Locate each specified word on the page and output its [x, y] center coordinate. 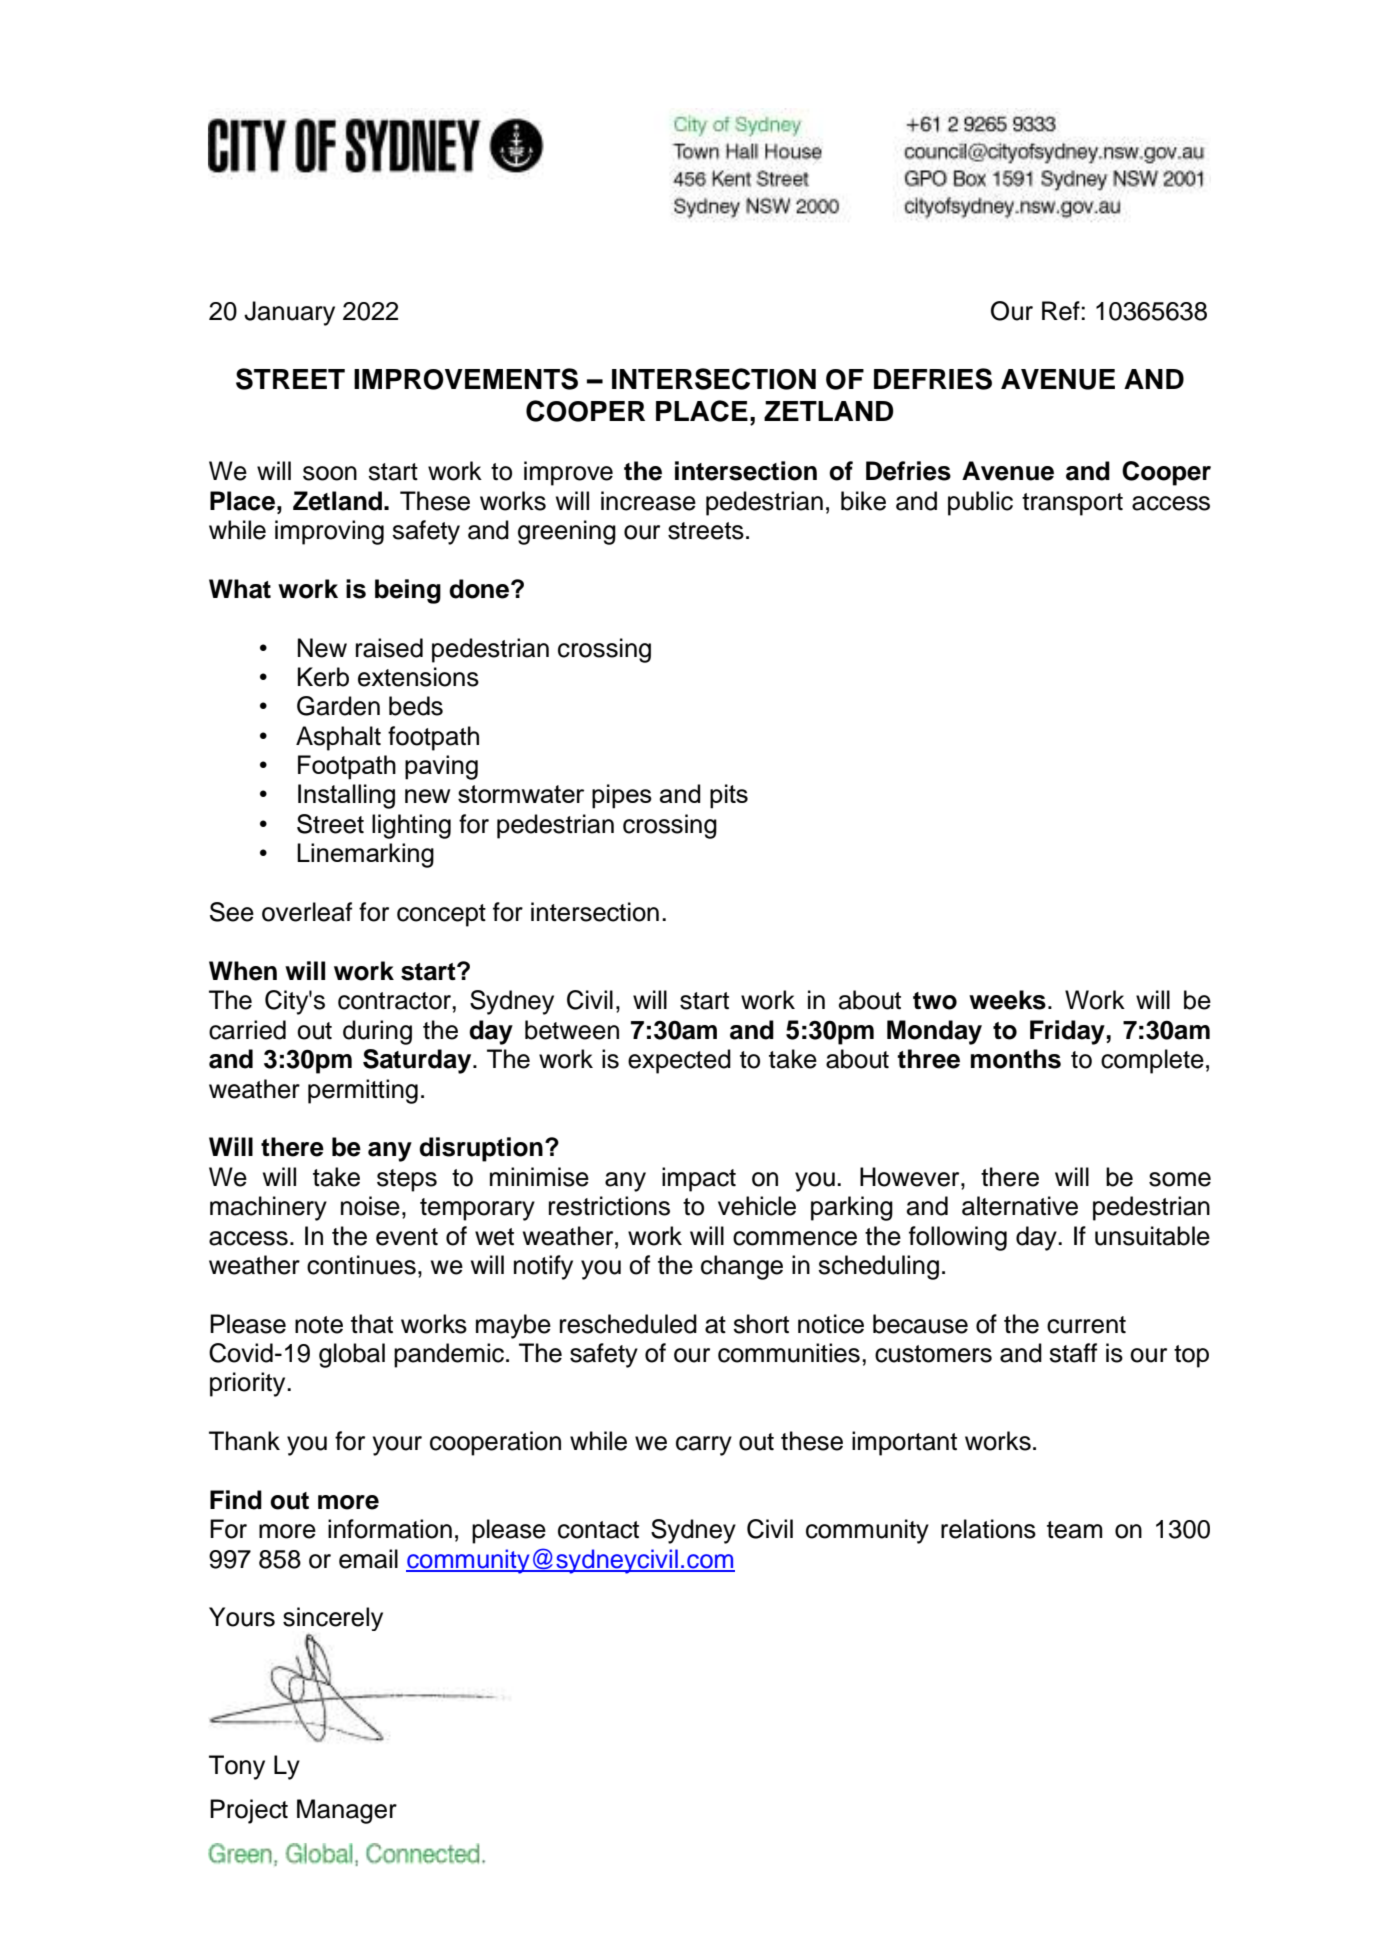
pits [729, 796]
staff [1073, 1353]
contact [598, 1530]
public [980, 503]
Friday [1067, 1032]
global [352, 1355]
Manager [347, 1811]
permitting [363, 1091]
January [289, 313]
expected [679, 1061]
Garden [338, 706]
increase [648, 501]
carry [704, 1446]
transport [1072, 504]
